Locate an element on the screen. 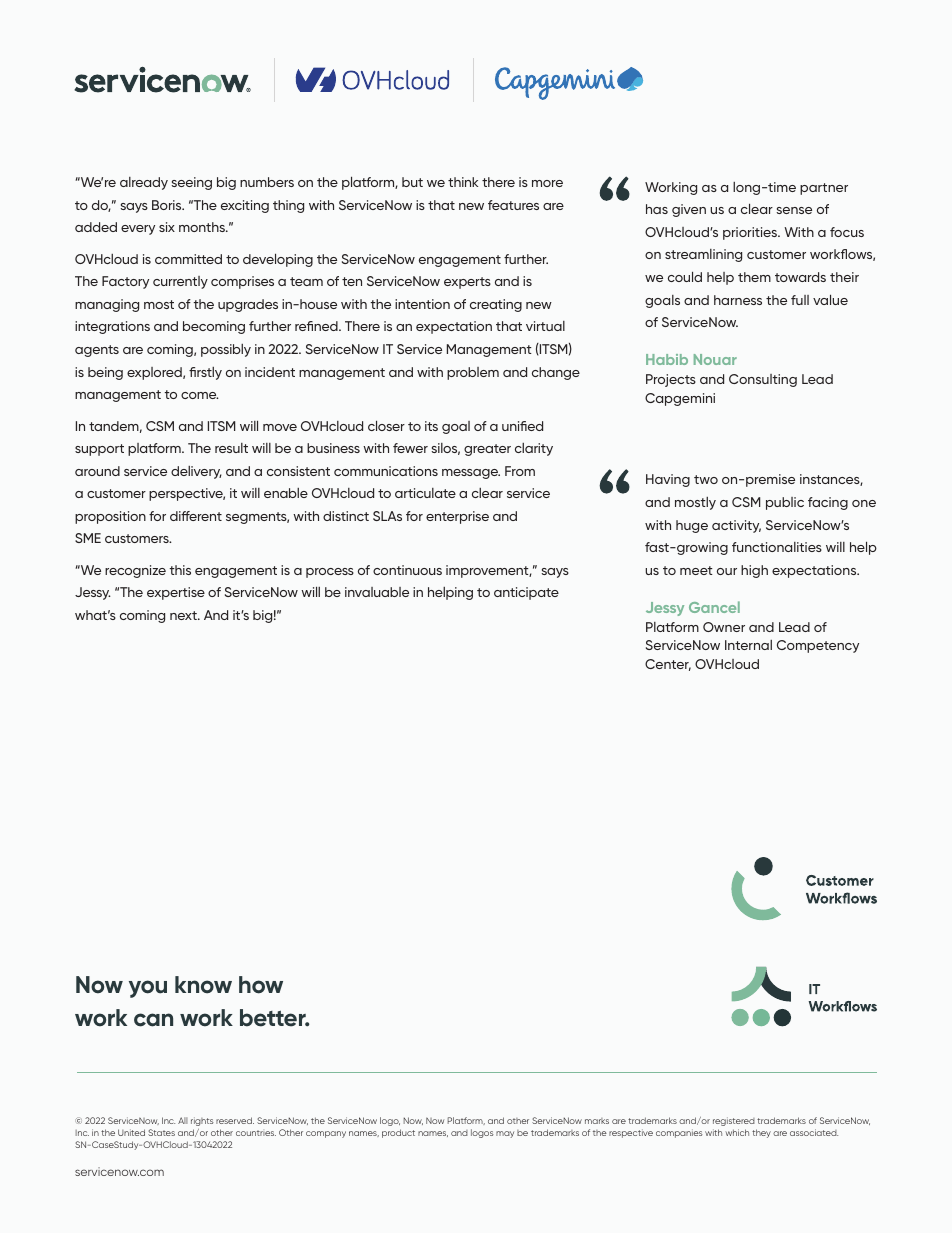  sense is located at coordinates (794, 210).
